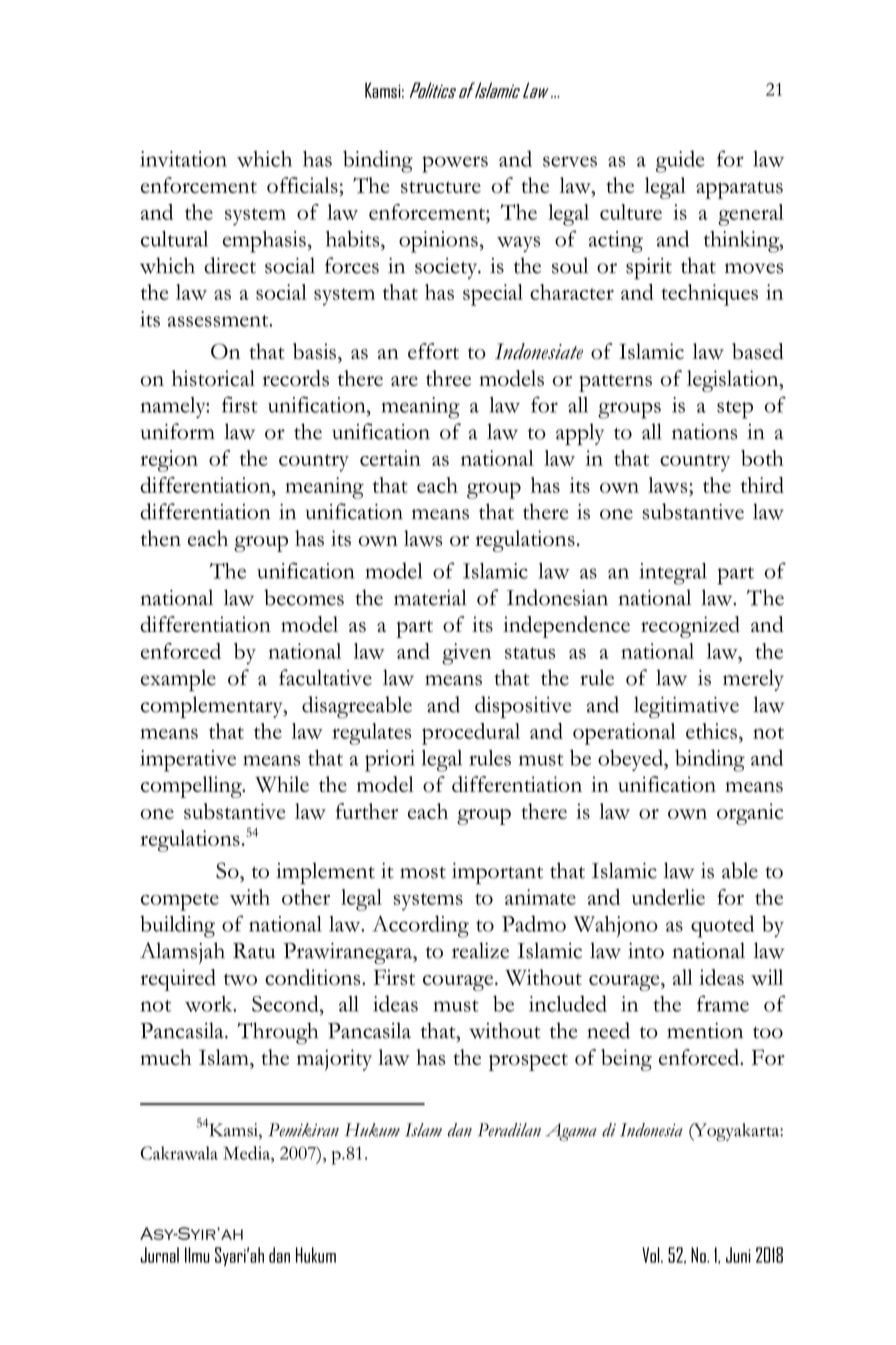 The image size is (896, 1345). Describe the element at coordinates (713, 731) in the image. I see `ethics` at that location.
